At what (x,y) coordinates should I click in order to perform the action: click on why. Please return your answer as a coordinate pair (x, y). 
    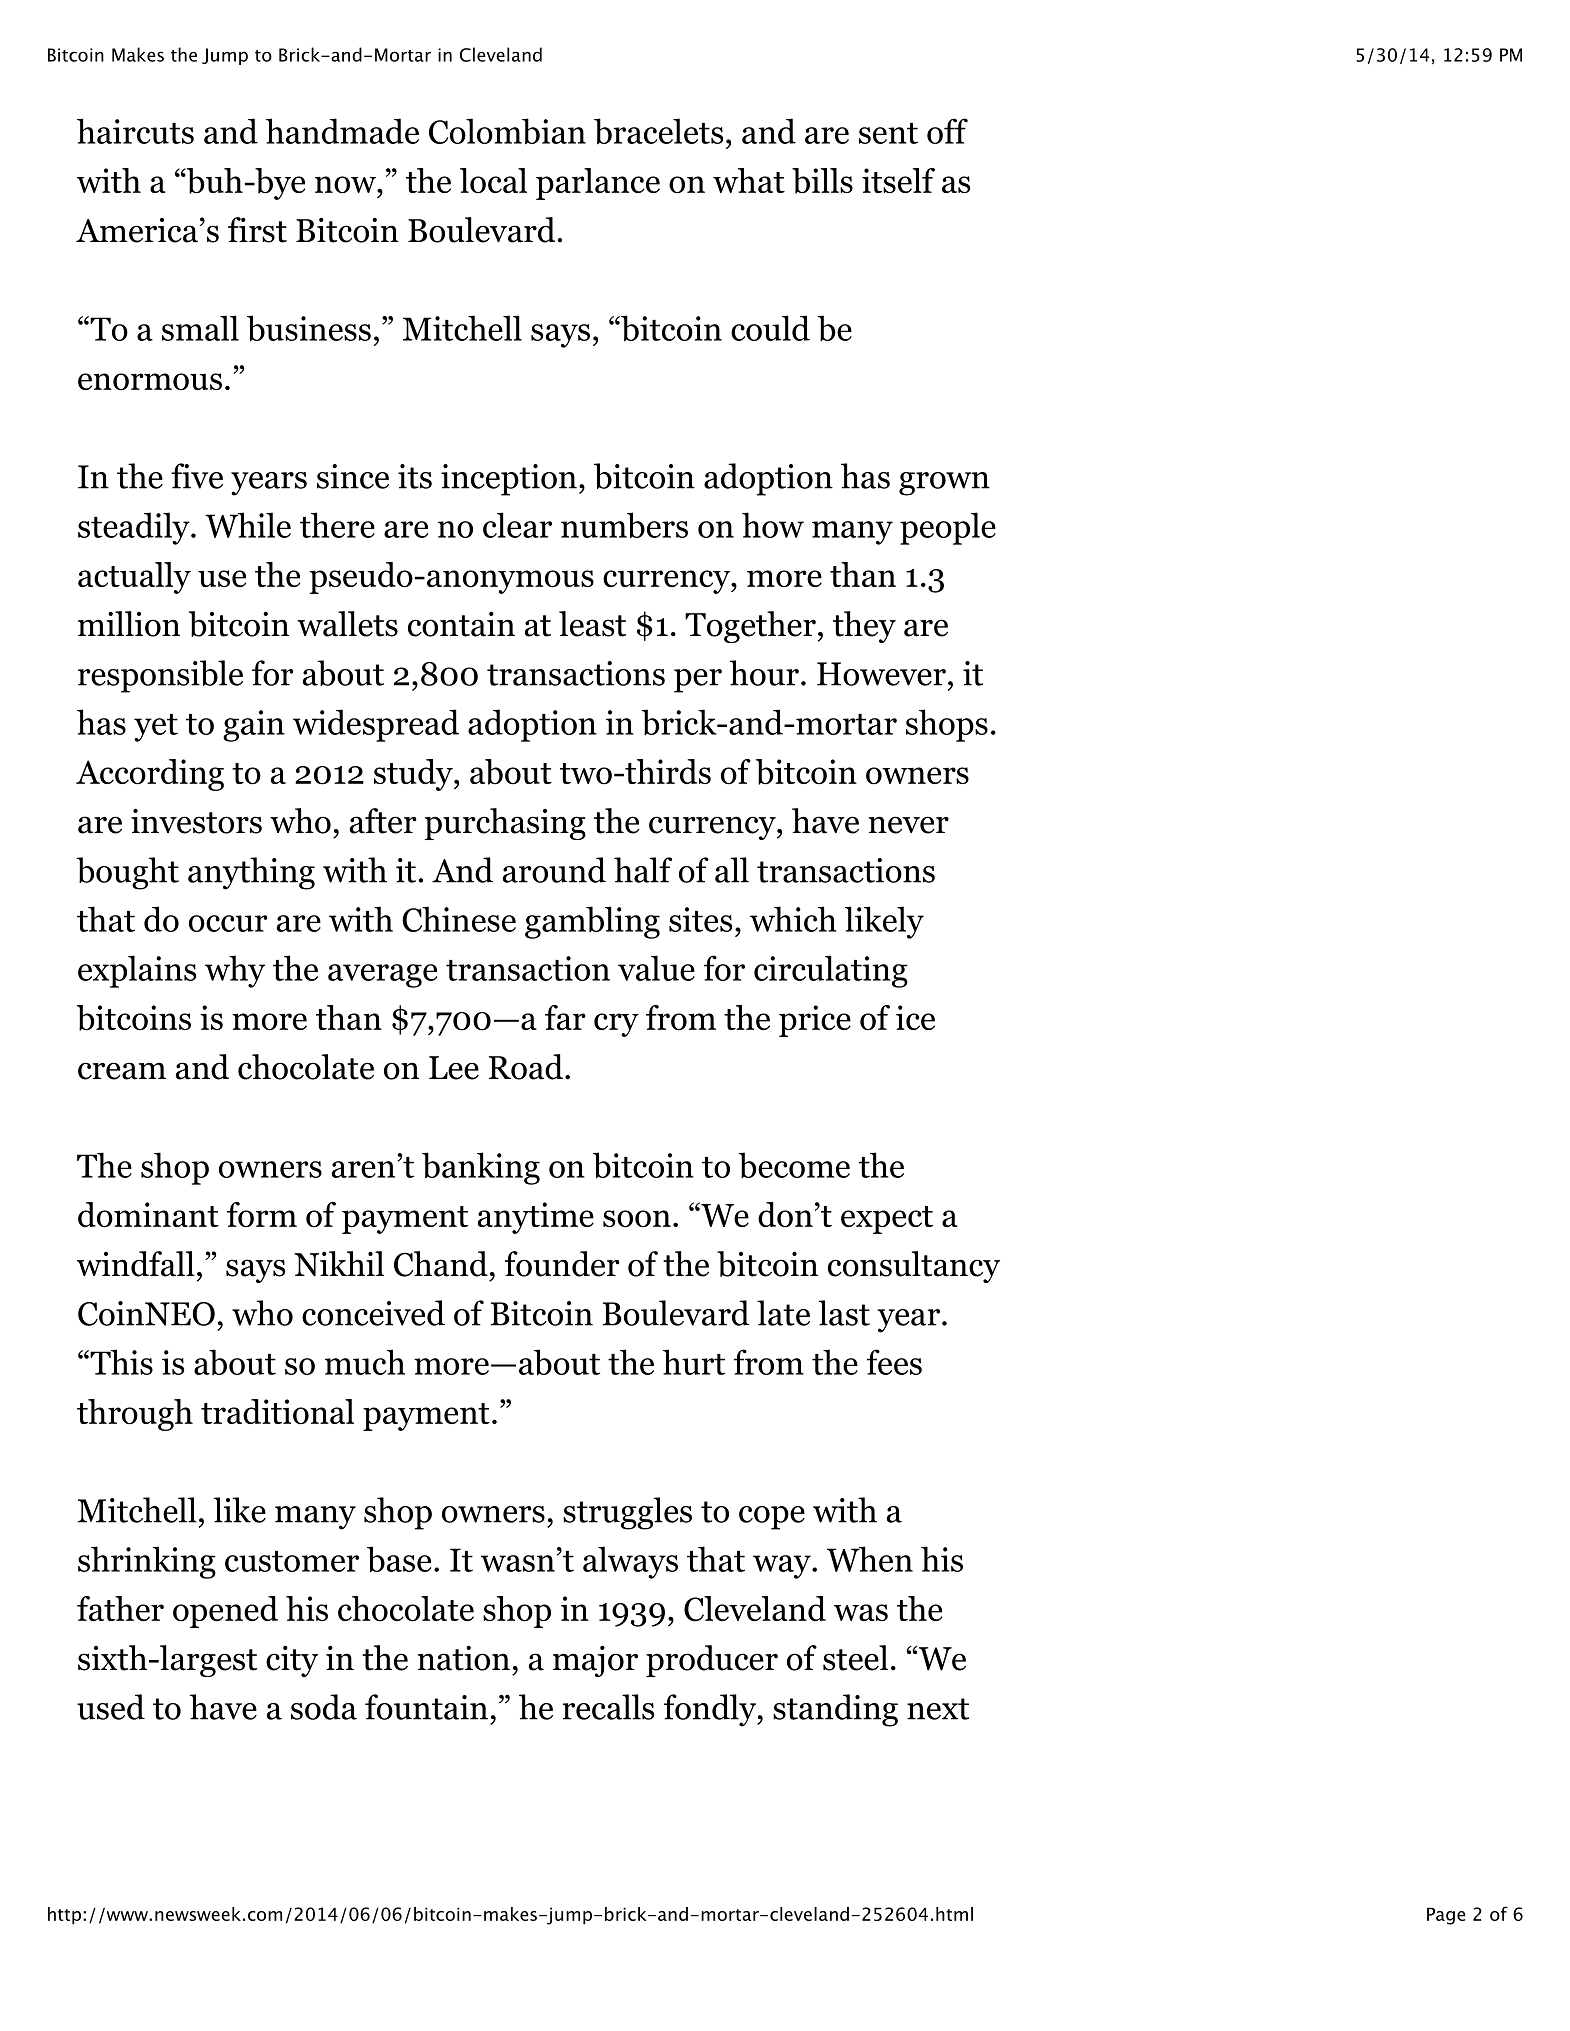
    Looking at the image, I should click on (235, 971).
